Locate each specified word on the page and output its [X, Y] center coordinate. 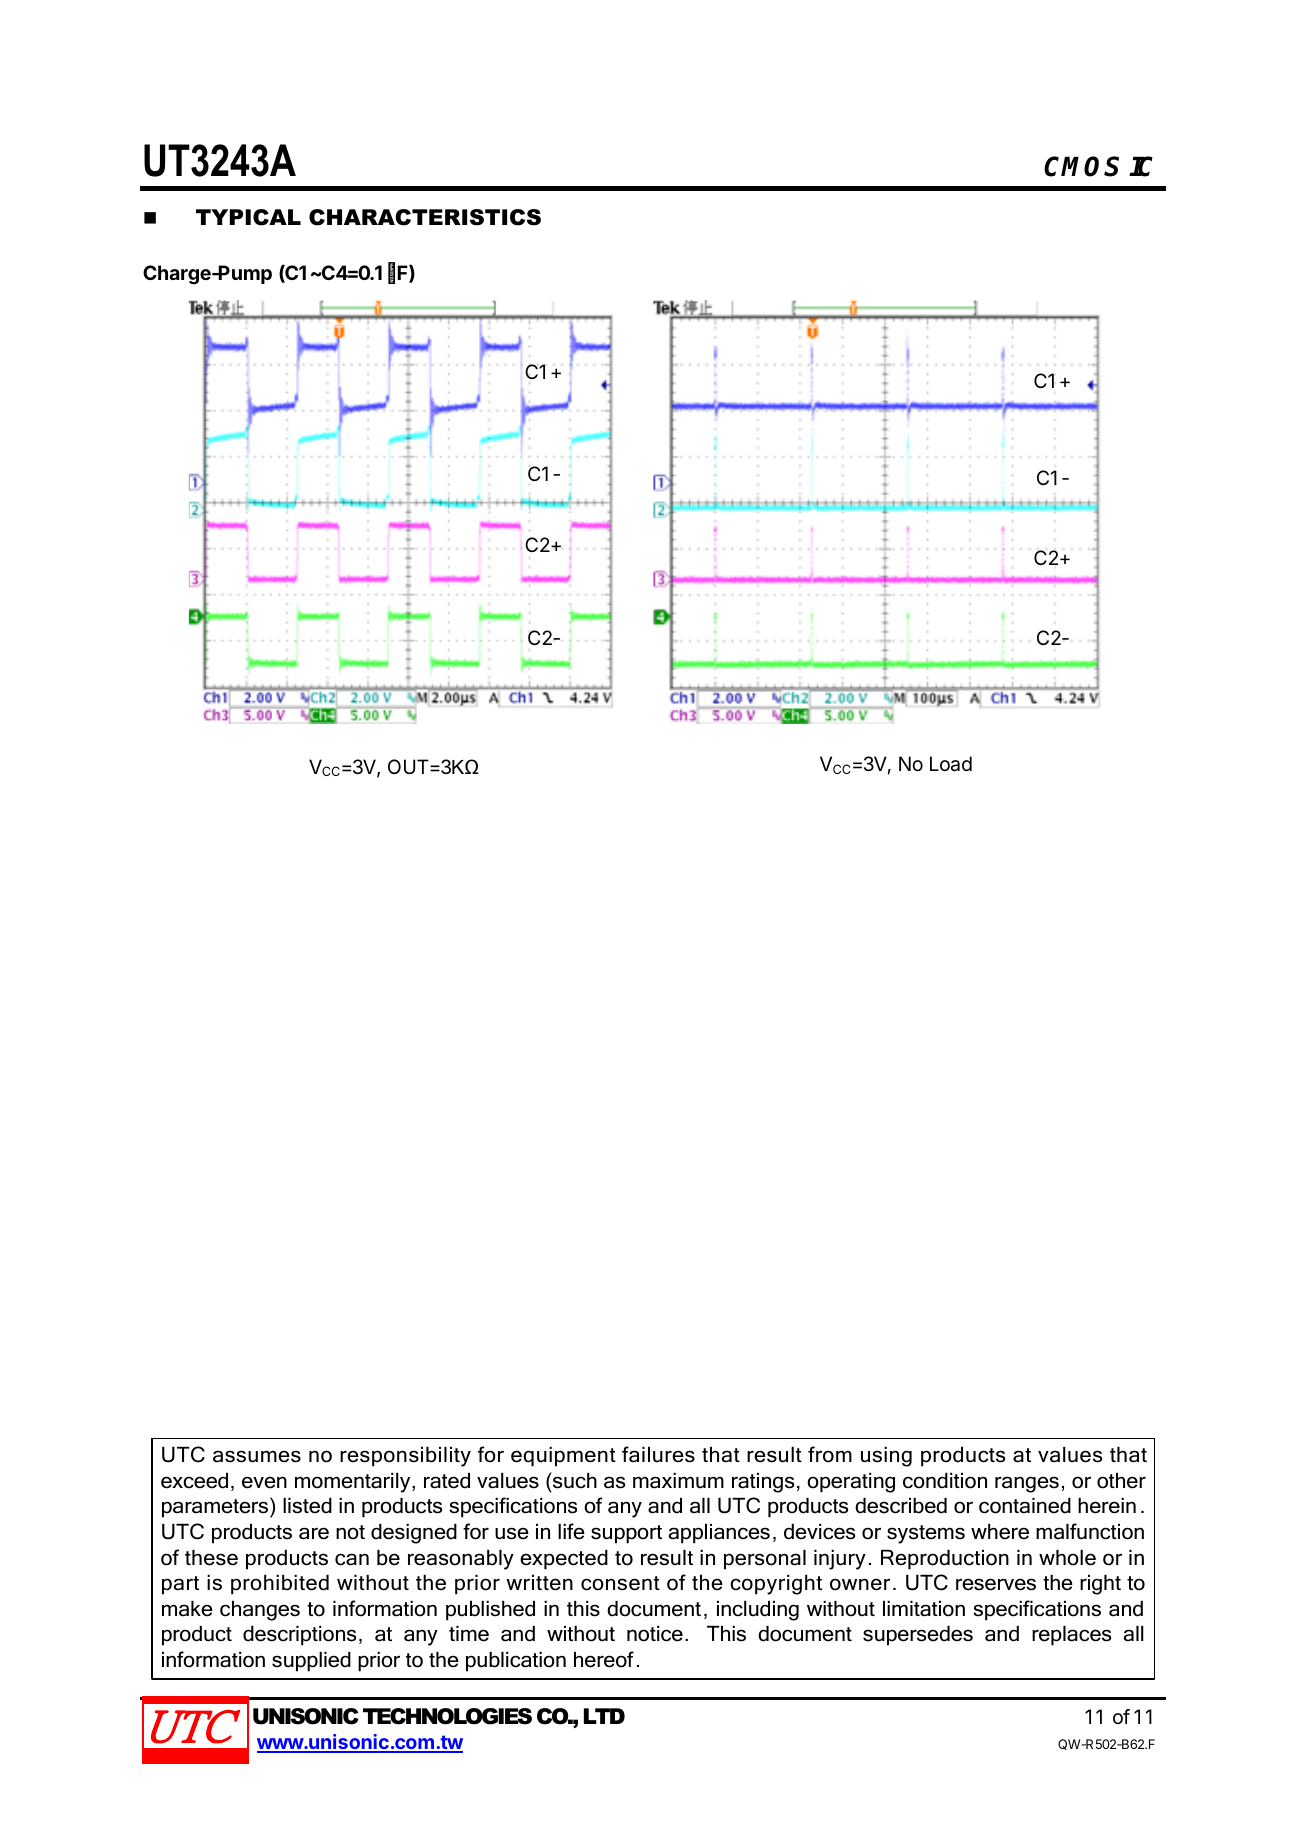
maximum [678, 1481]
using [886, 1457]
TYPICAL [248, 217]
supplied [311, 1662]
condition [945, 1481]
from [830, 1454]
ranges [1027, 1484]
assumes [257, 1456]
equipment [563, 1457]
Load [951, 764]
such [574, 1480]
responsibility [405, 1457]
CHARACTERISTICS [425, 217]
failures [658, 1454]
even [264, 1482]
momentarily [354, 1483]
